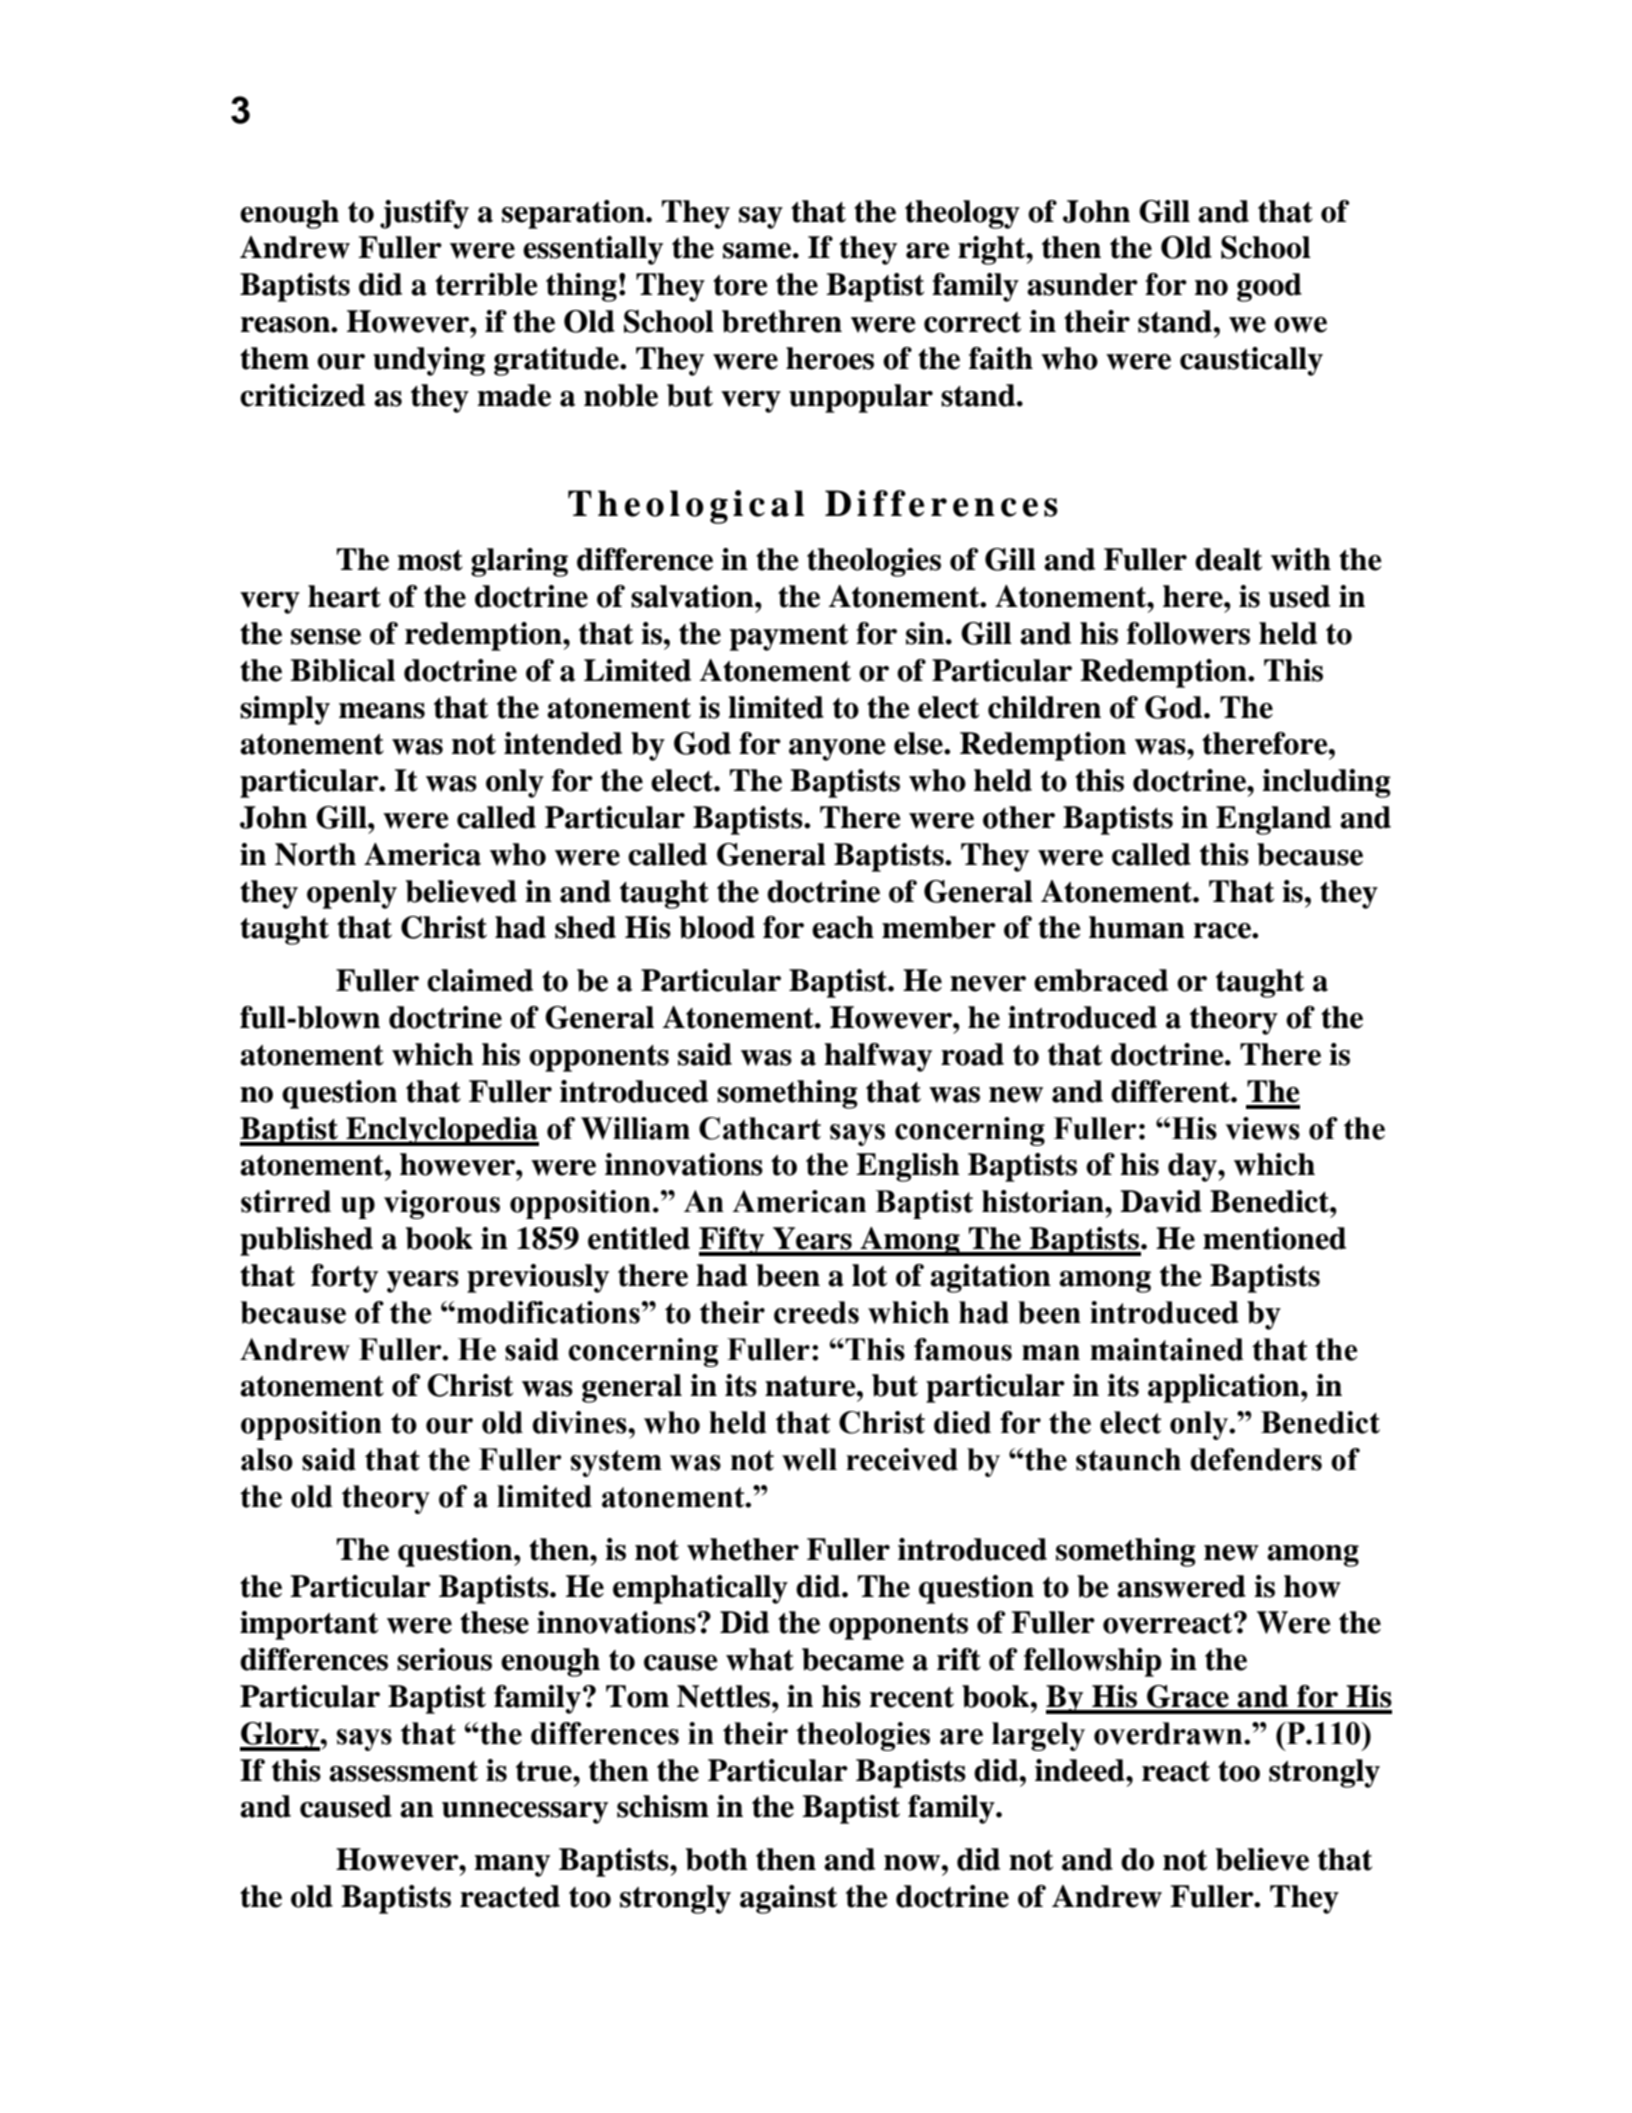 This screenshot has width=1632, height=2113. Describe the element at coordinates (382, 711) in the screenshot. I see `means` at that location.
